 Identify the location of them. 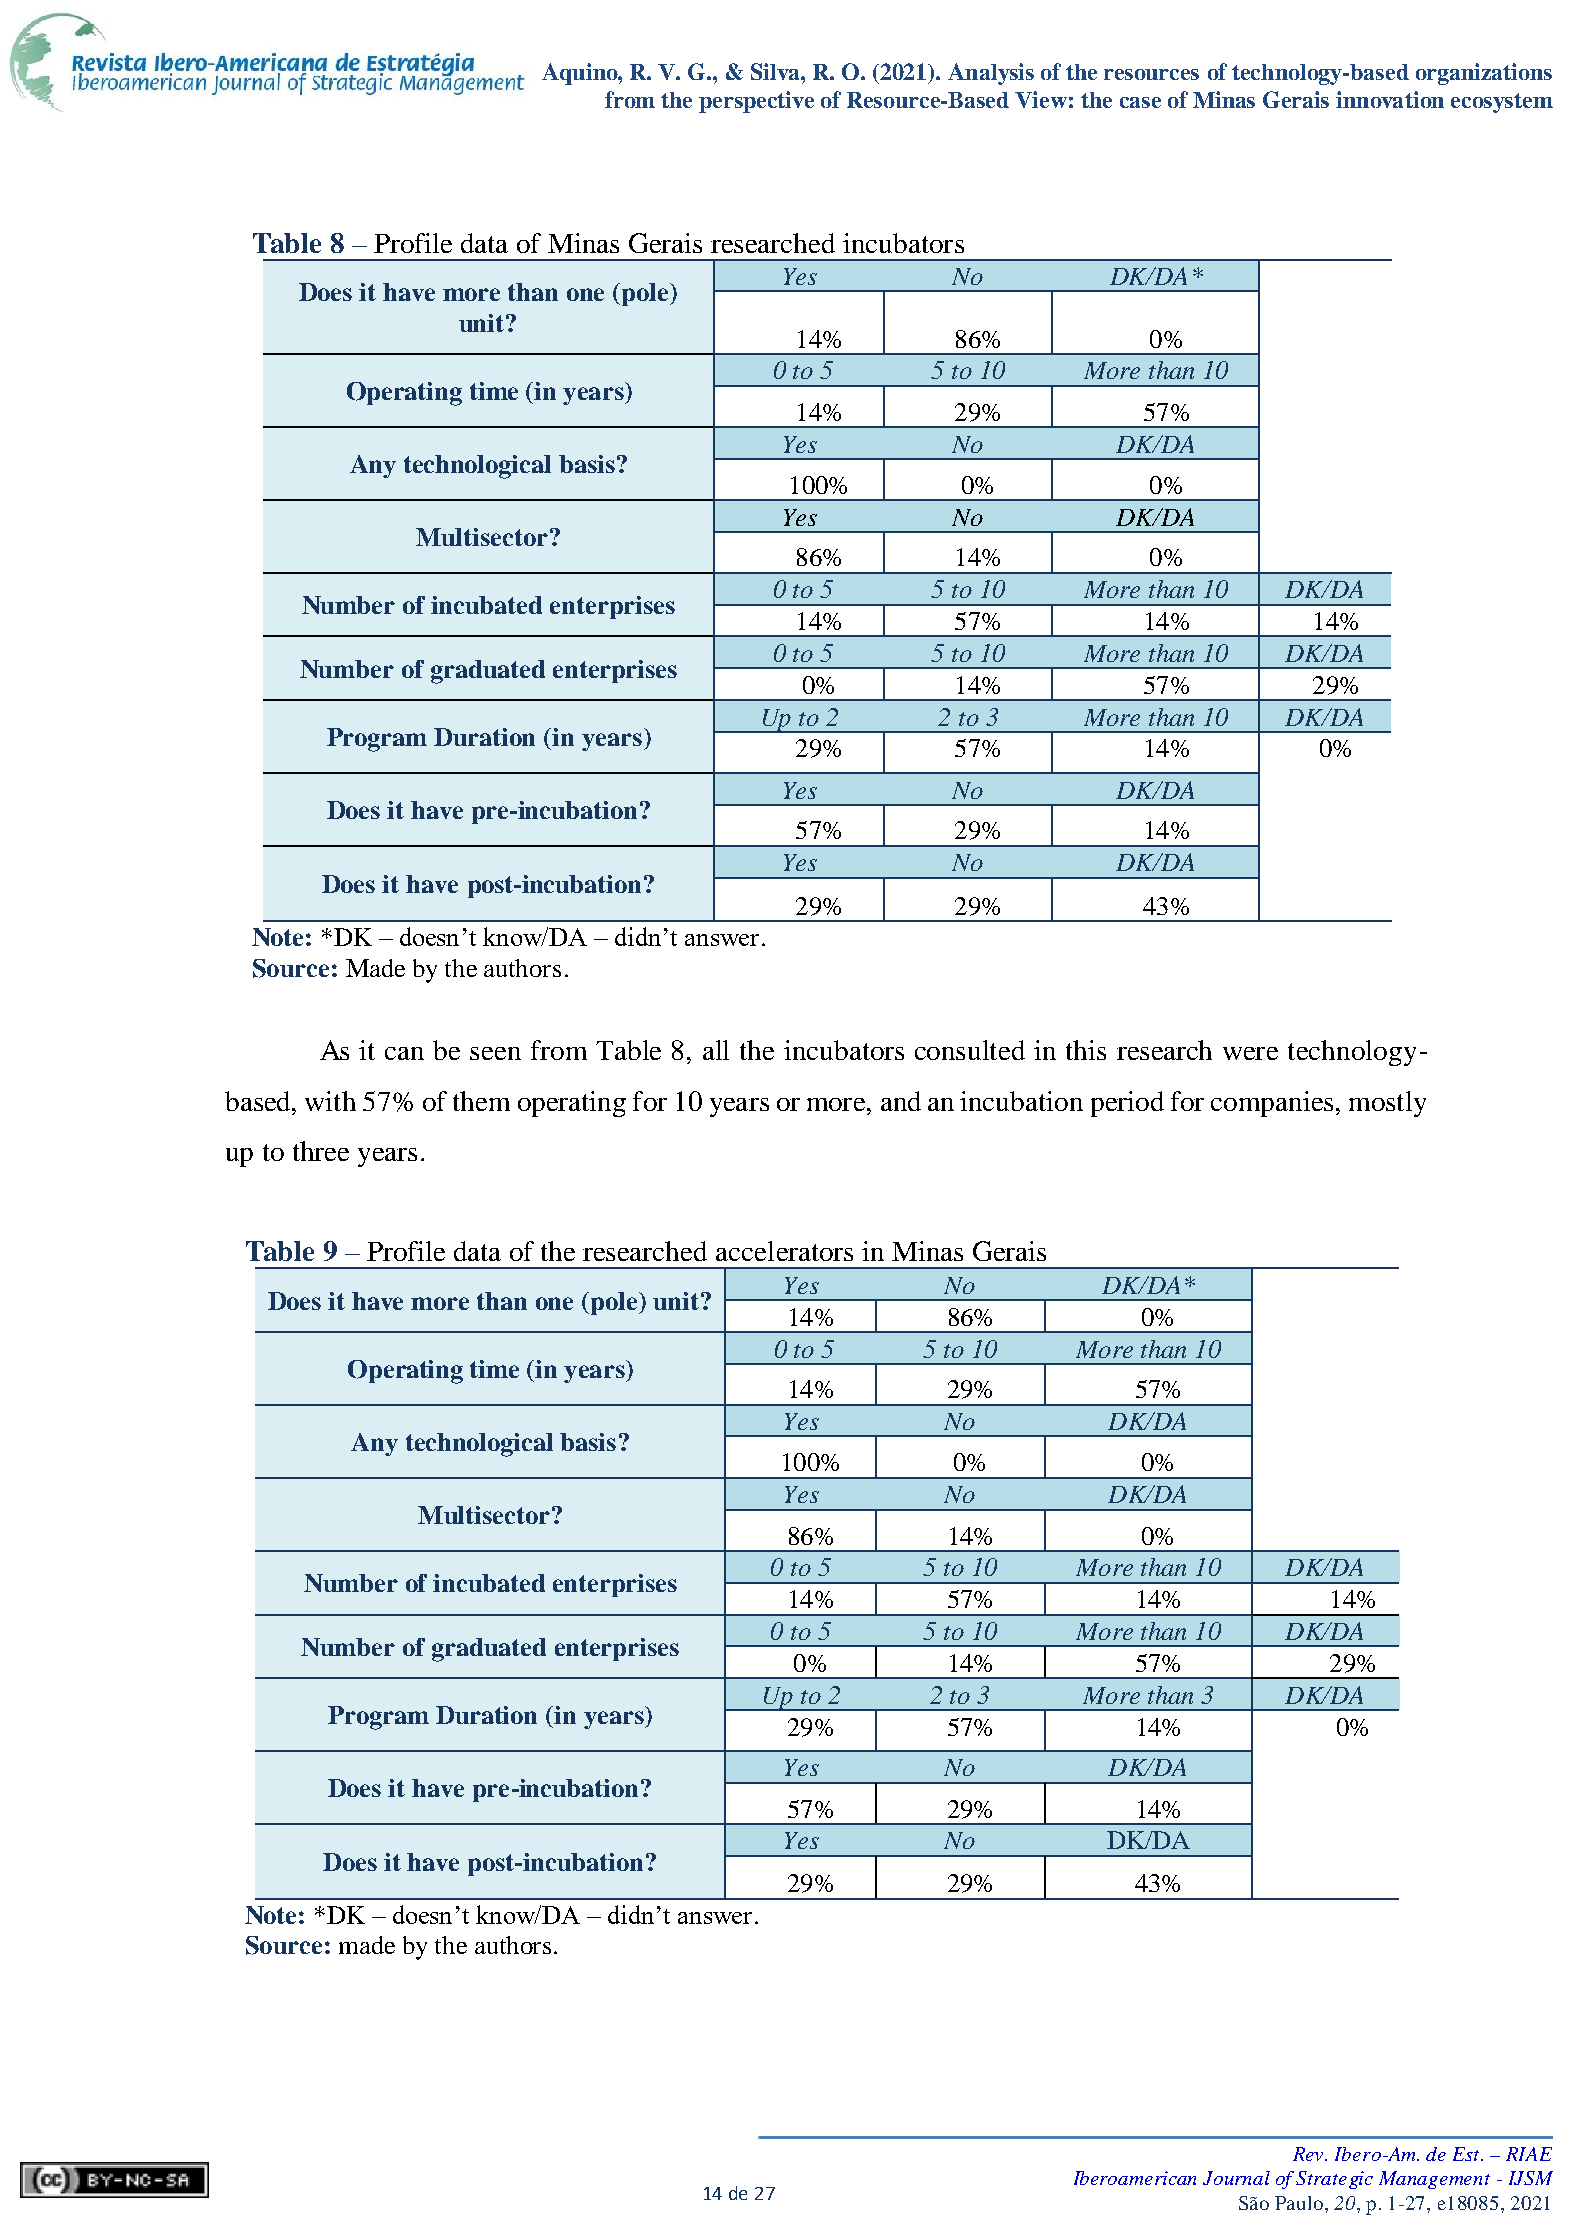
(481, 1101).
